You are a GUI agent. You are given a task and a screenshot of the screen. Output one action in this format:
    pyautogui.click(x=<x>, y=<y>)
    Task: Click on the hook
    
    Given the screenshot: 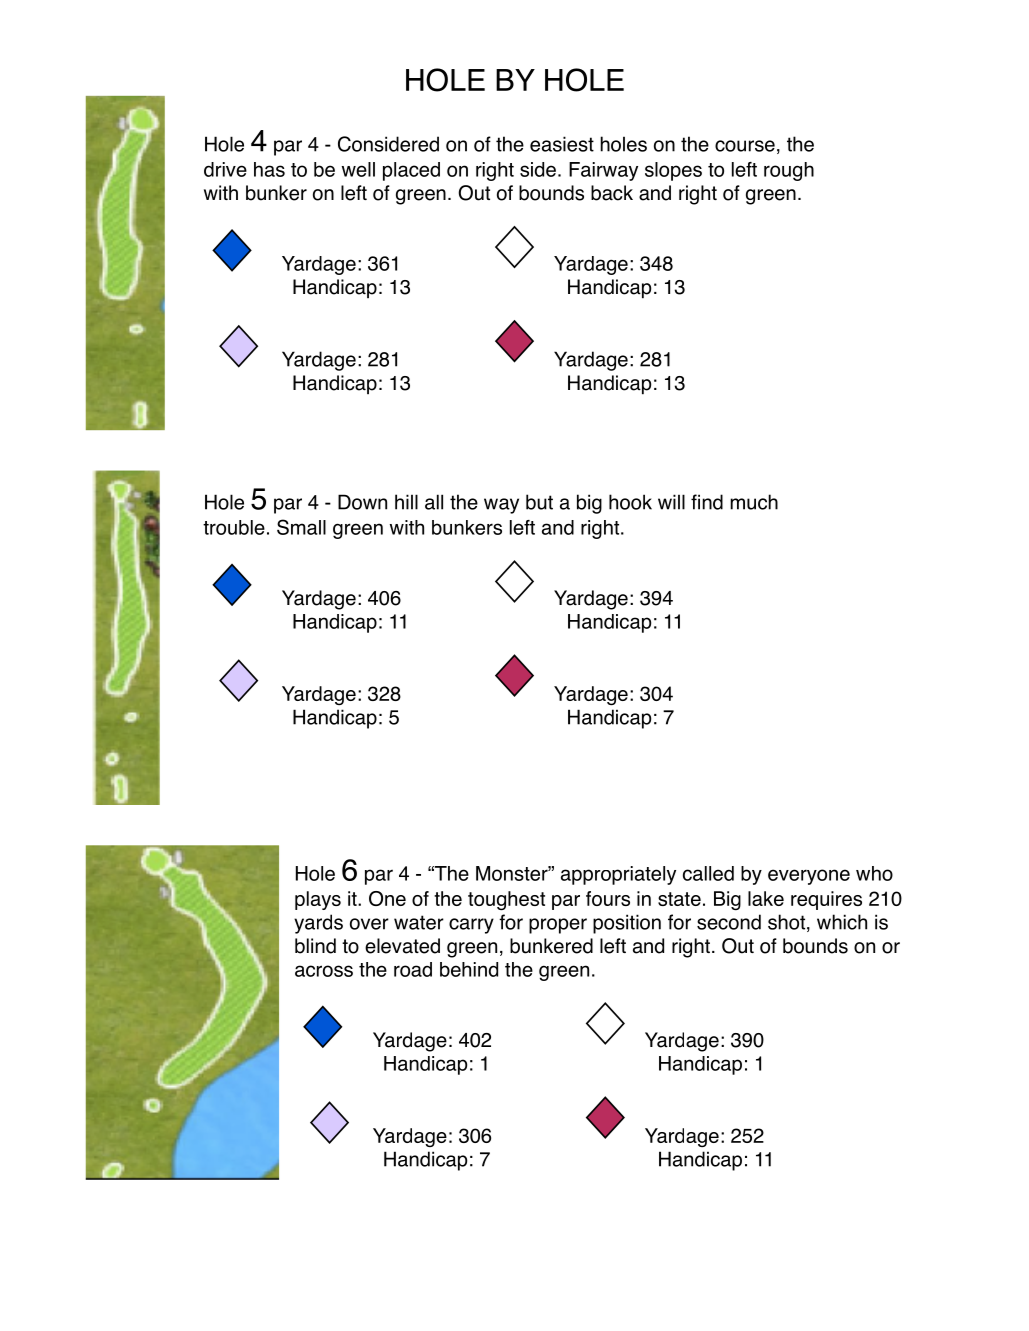 What is the action you would take?
    pyautogui.click(x=630, y=502)
